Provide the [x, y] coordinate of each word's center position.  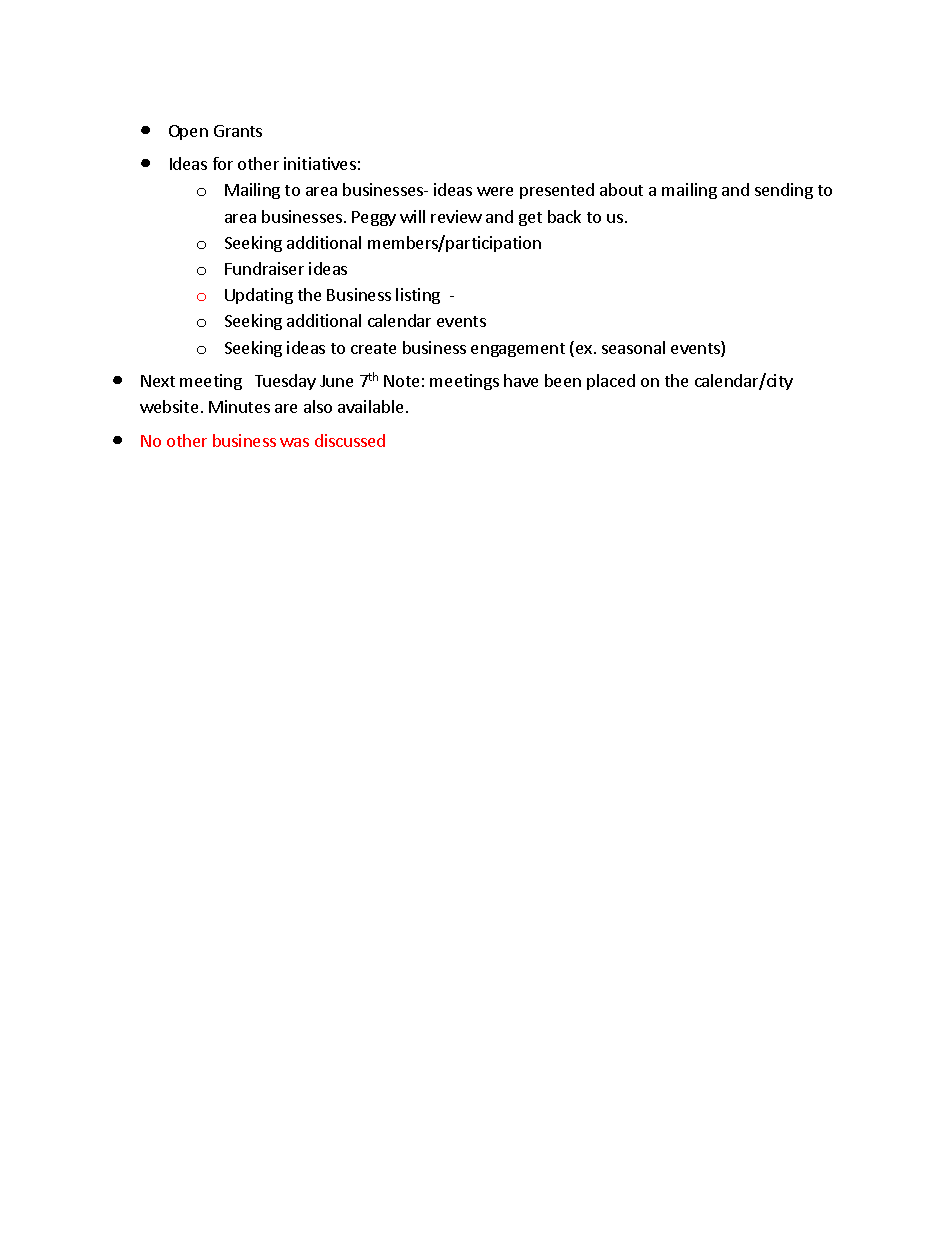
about [621, 189]
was [294, 442]
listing [418, 296]
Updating [259, 296]
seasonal [633, 347]
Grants [238, 131]
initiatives [320, 163]
